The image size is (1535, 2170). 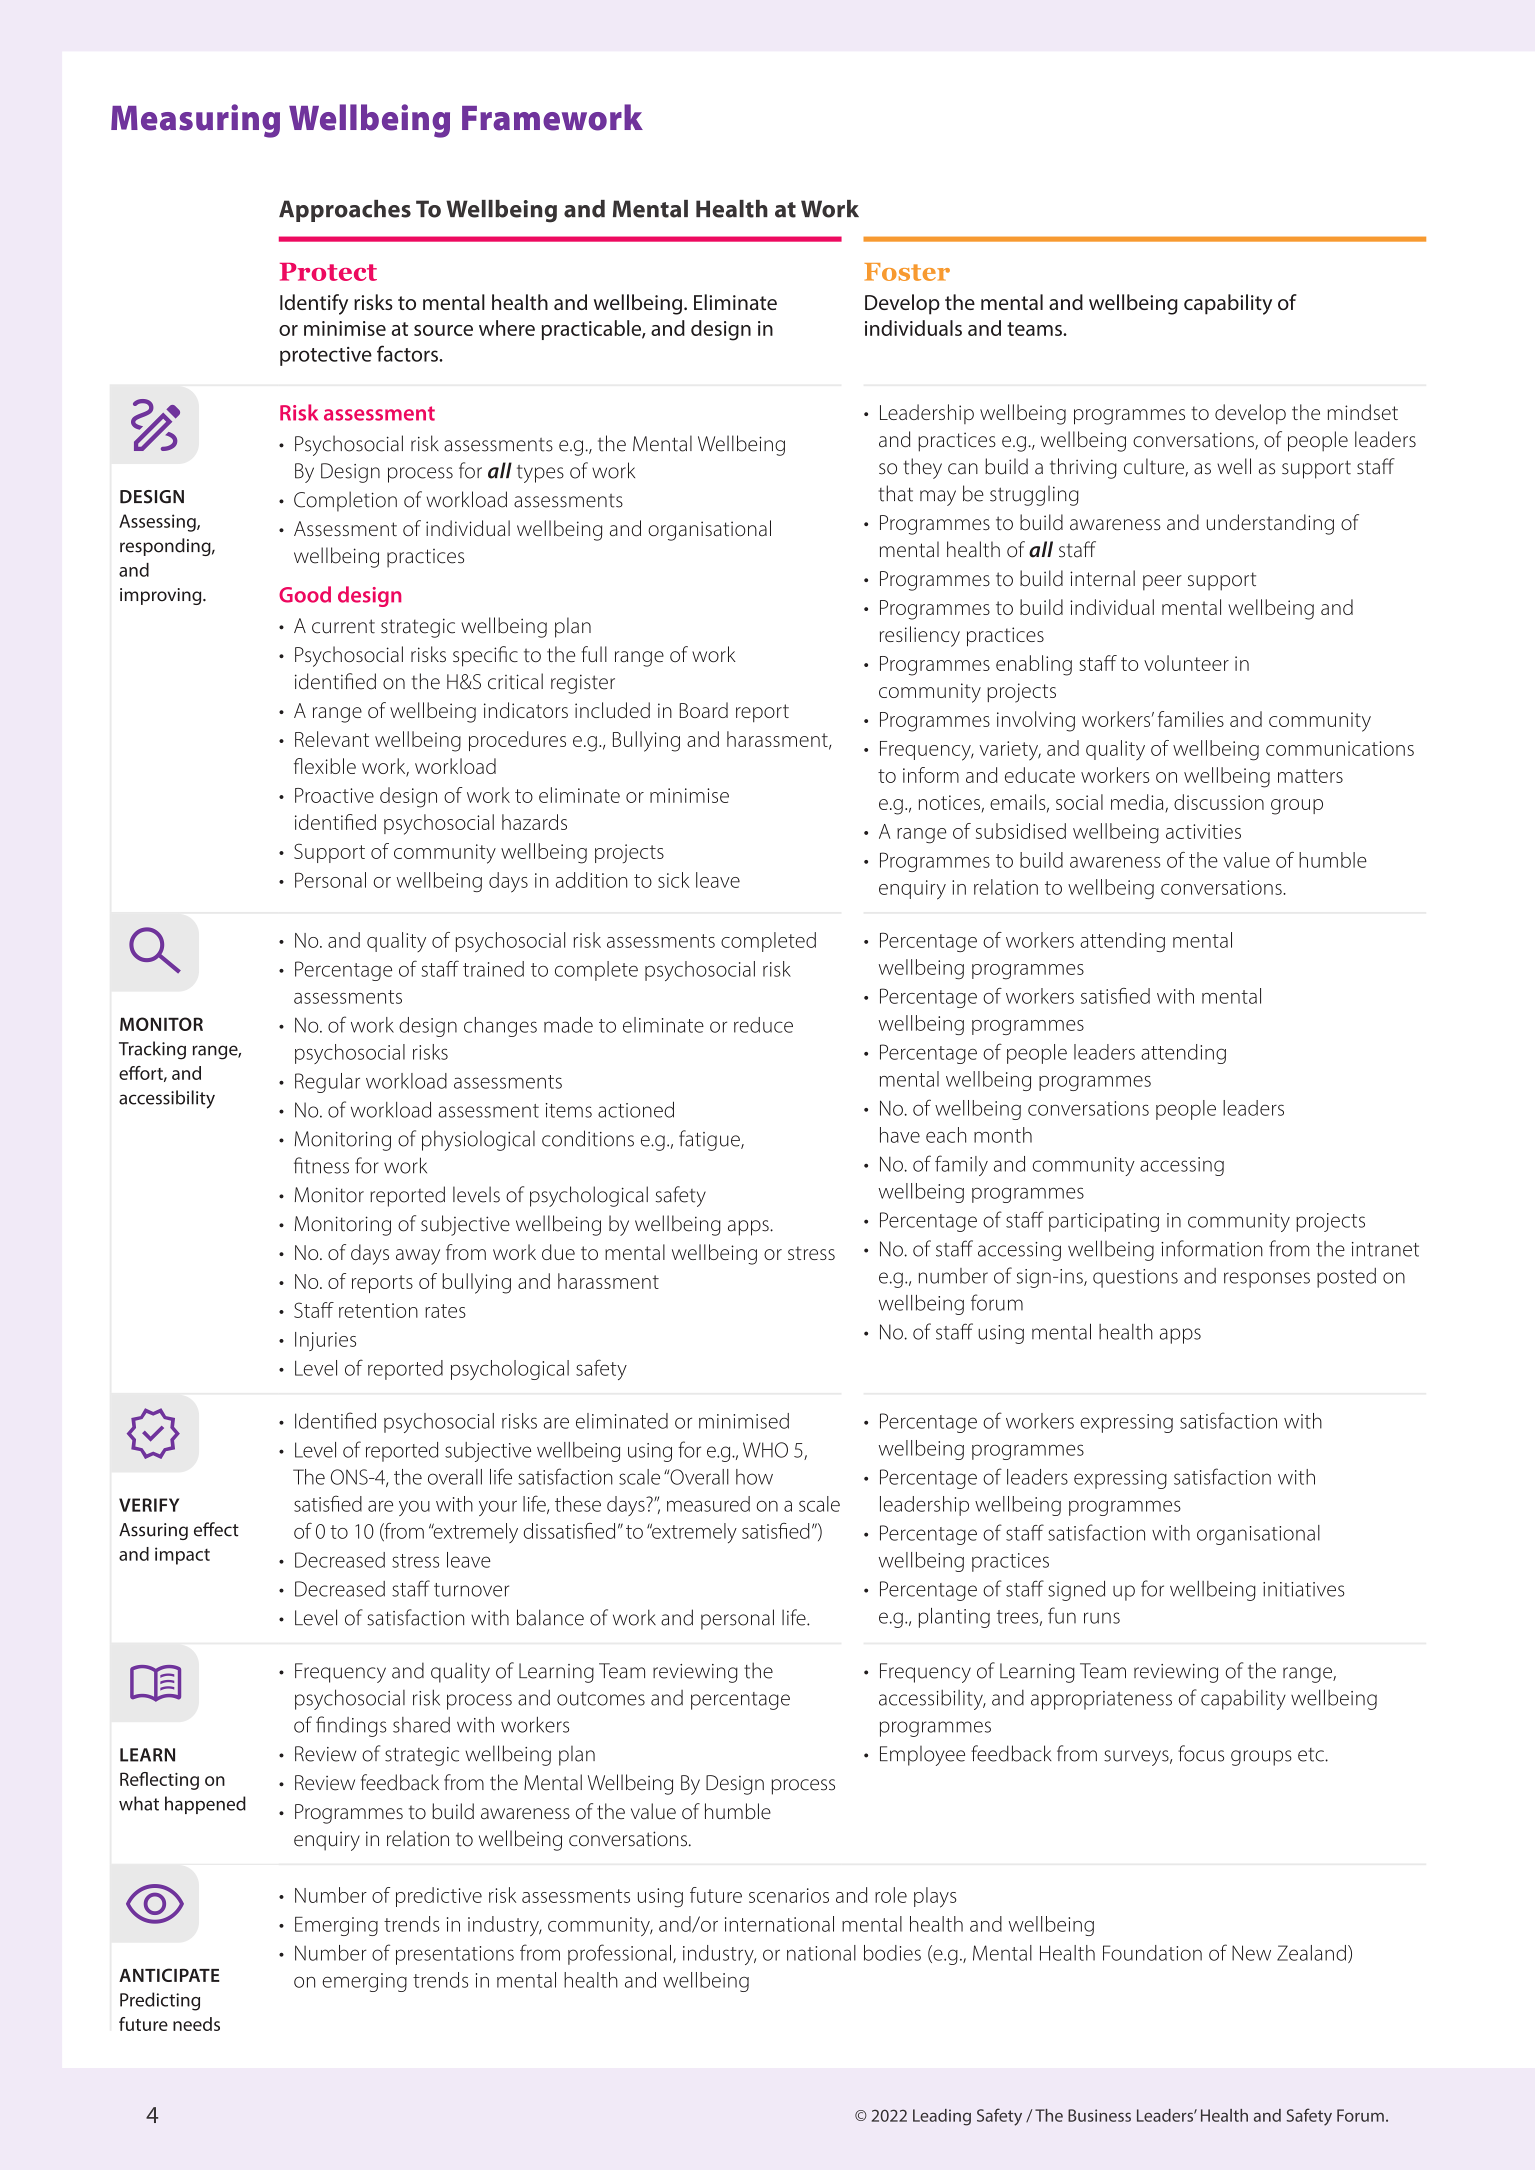 What do you see at coordinates (345, 211) in the image?
I see `Approaches` at bounding box center [345, 211].
